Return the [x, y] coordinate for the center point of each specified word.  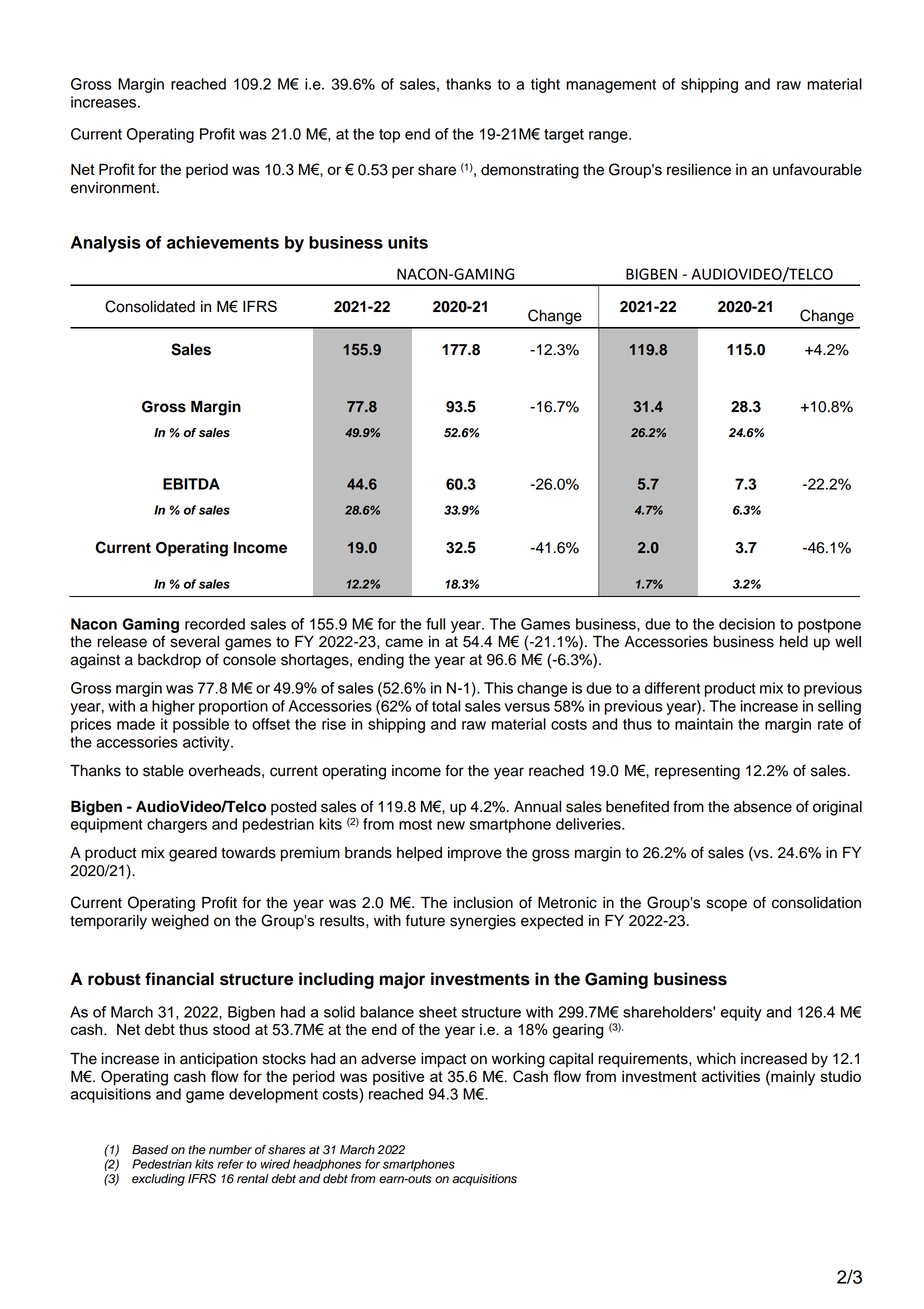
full [435, 624]
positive [398, 1078]
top [389, 136]
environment [114, 188]
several [195, 642]
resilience [699, 170]
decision [747, 624]
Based [150, 1150]
